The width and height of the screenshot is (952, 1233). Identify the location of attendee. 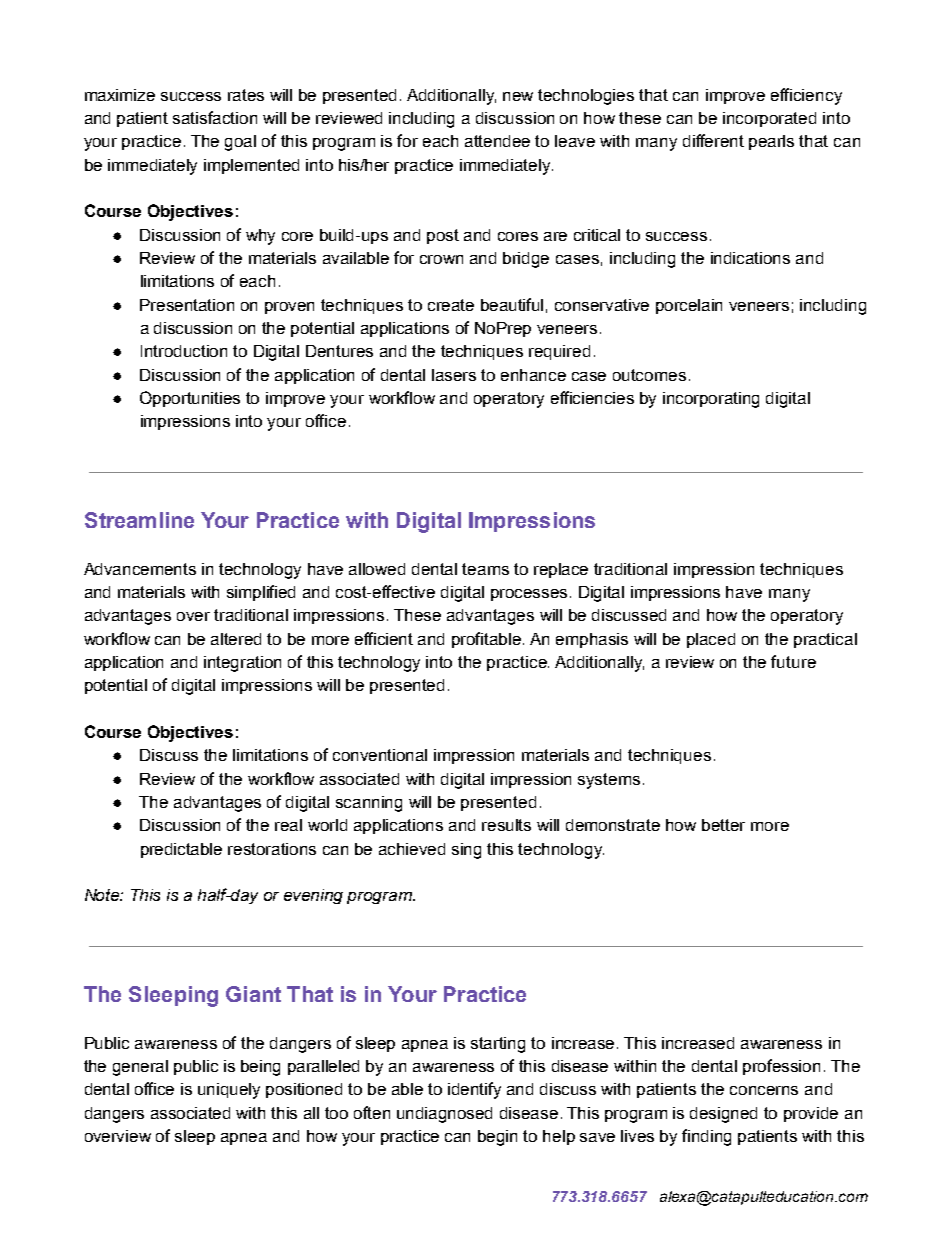
(497, 141).
